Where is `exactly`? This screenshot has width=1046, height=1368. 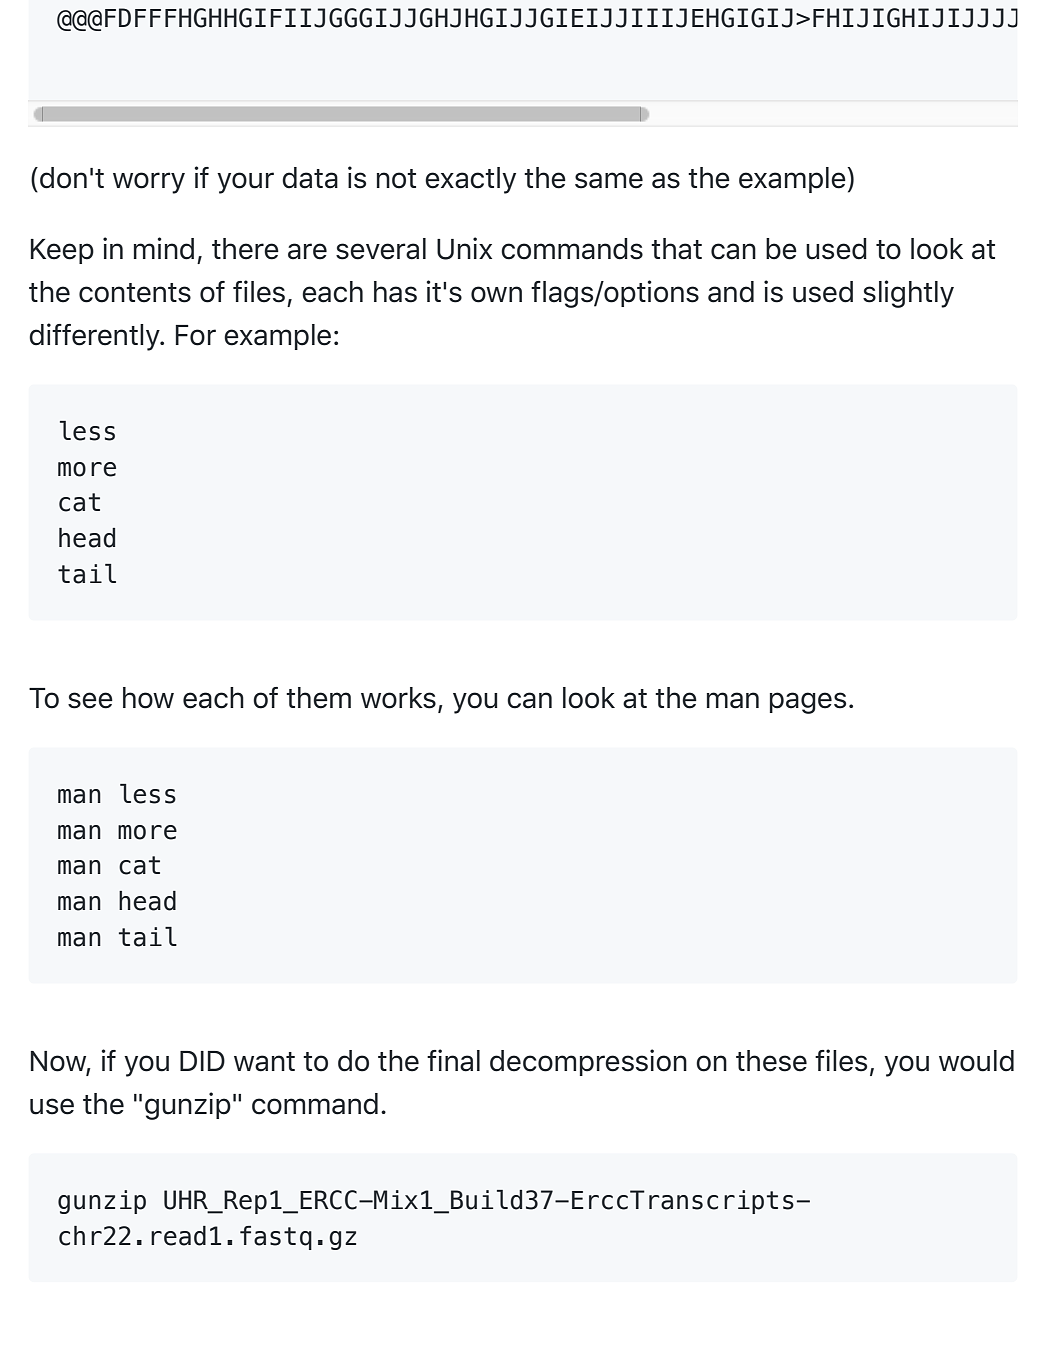
exactly is located at coordinates (470, 180).
